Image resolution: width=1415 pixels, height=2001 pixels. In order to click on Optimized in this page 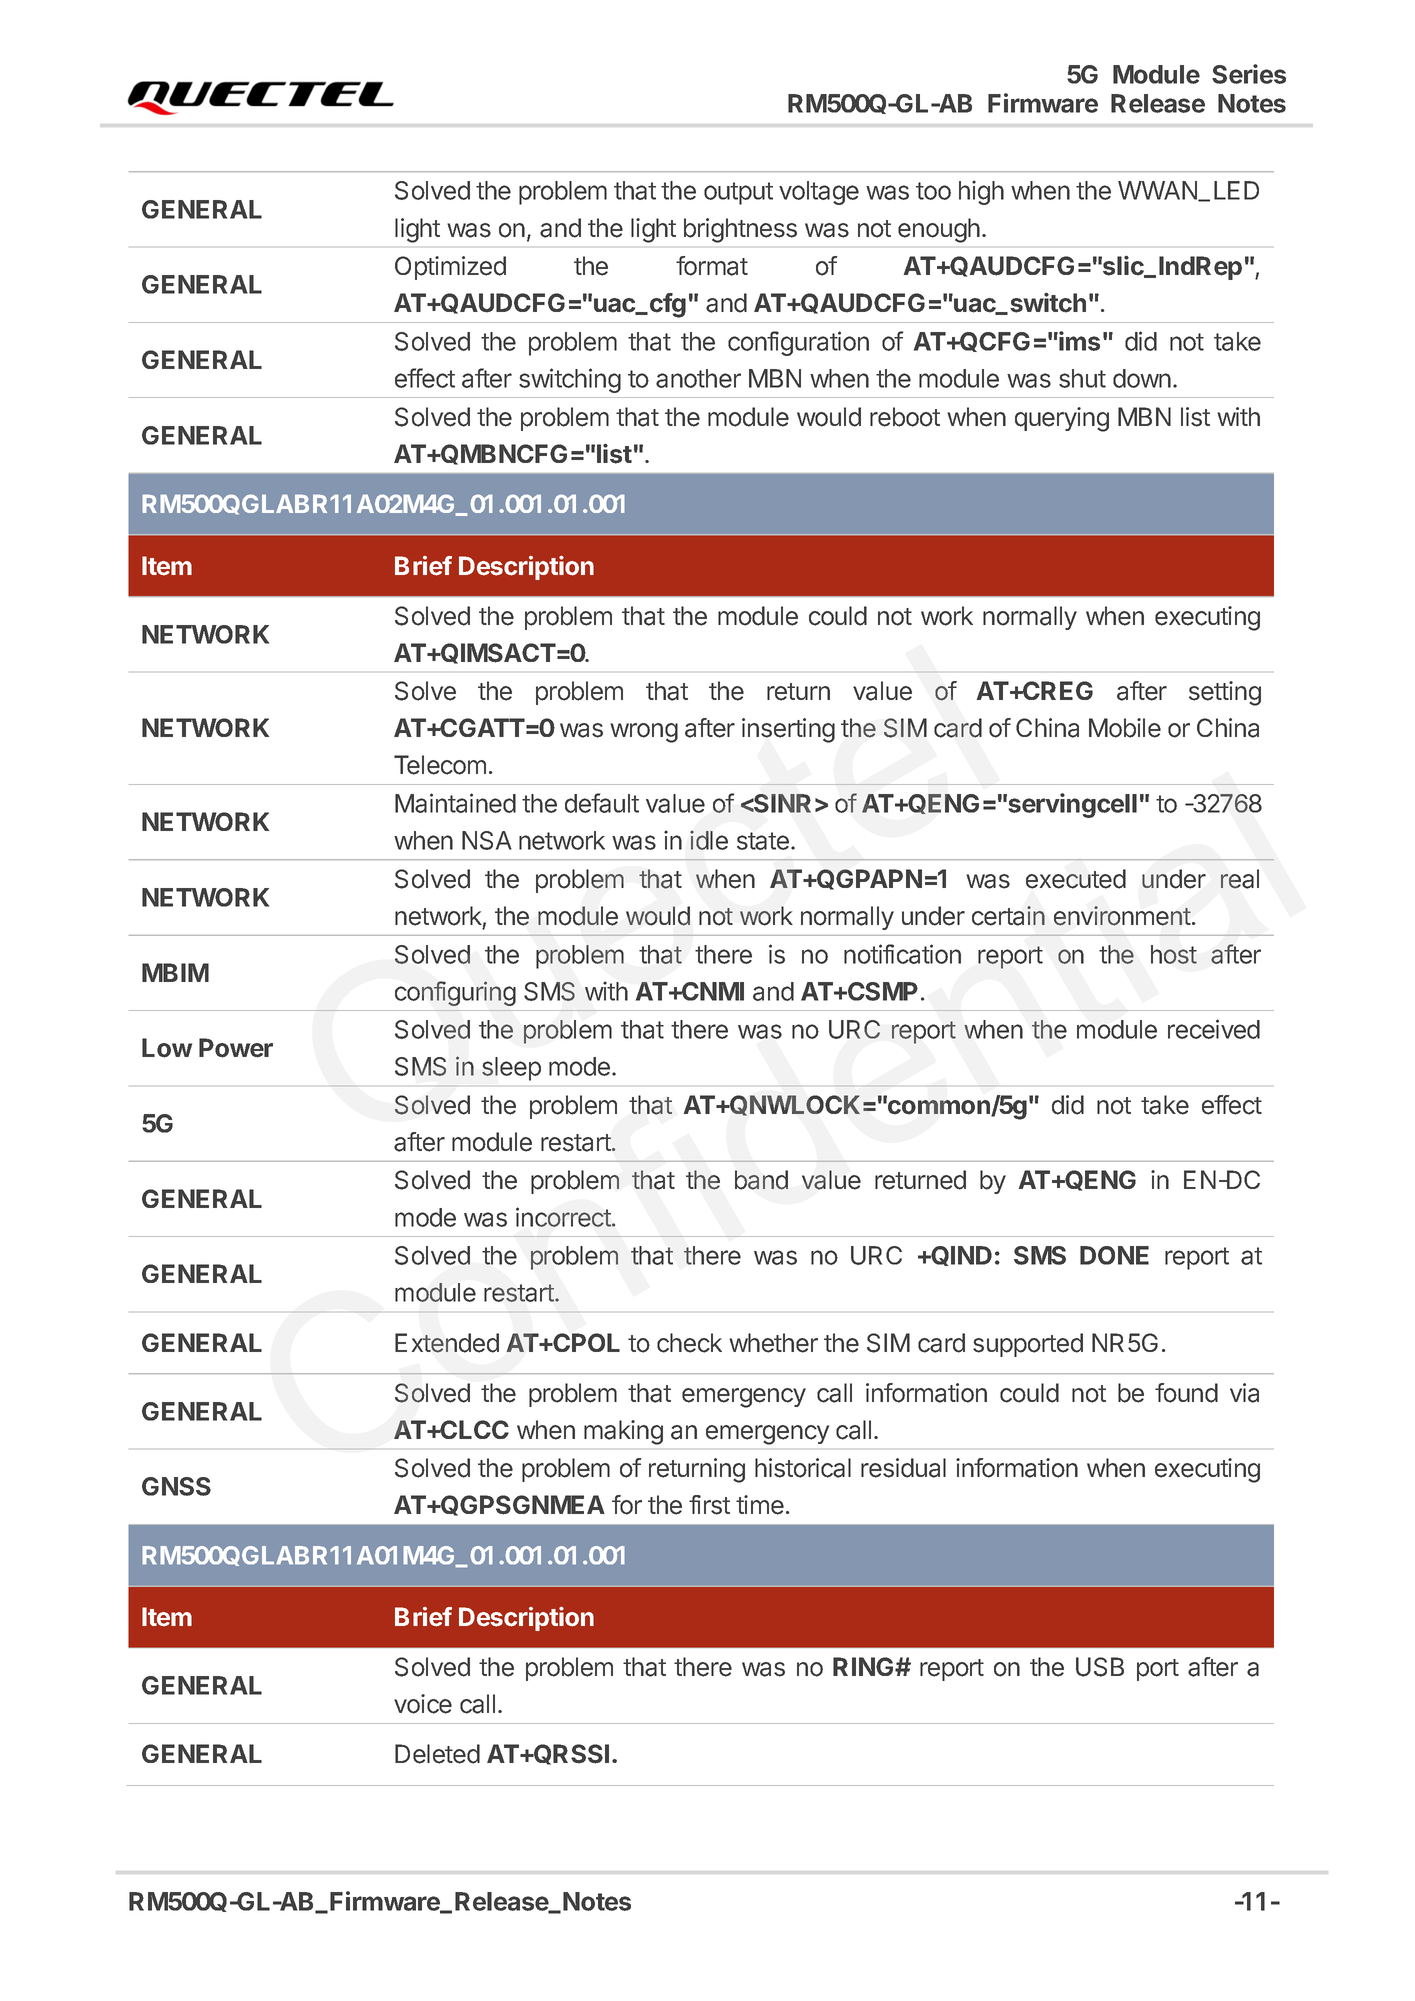, I will do `click(450, 268)`.
